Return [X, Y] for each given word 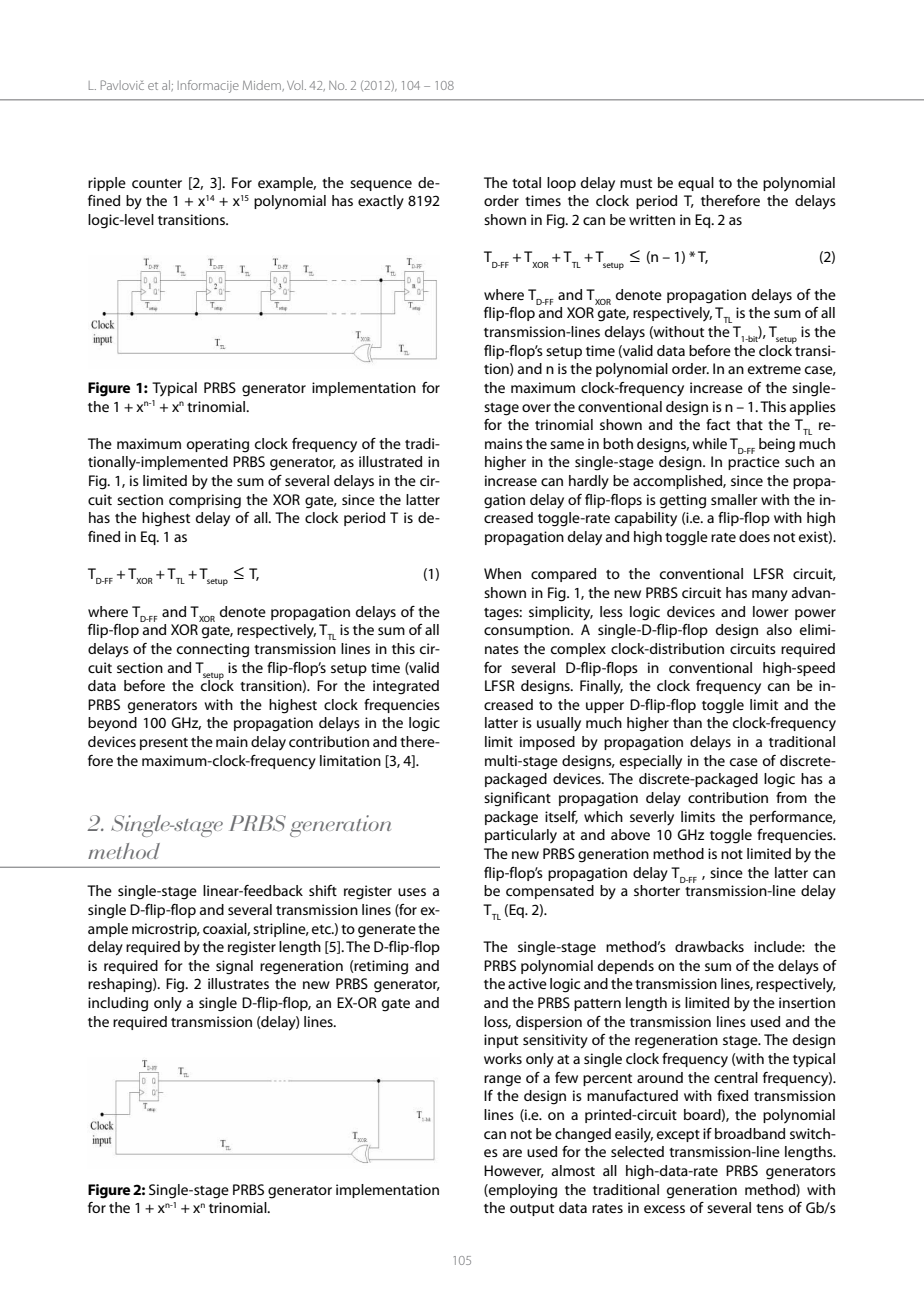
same [567, 445]
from [791, 797]
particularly [521, 836]
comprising [205, 501]
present [164, 744]
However [514, 1171]
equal [696, 184]
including [118, 1004]
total [526, 182]
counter [157, 183]
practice [754, 463]
